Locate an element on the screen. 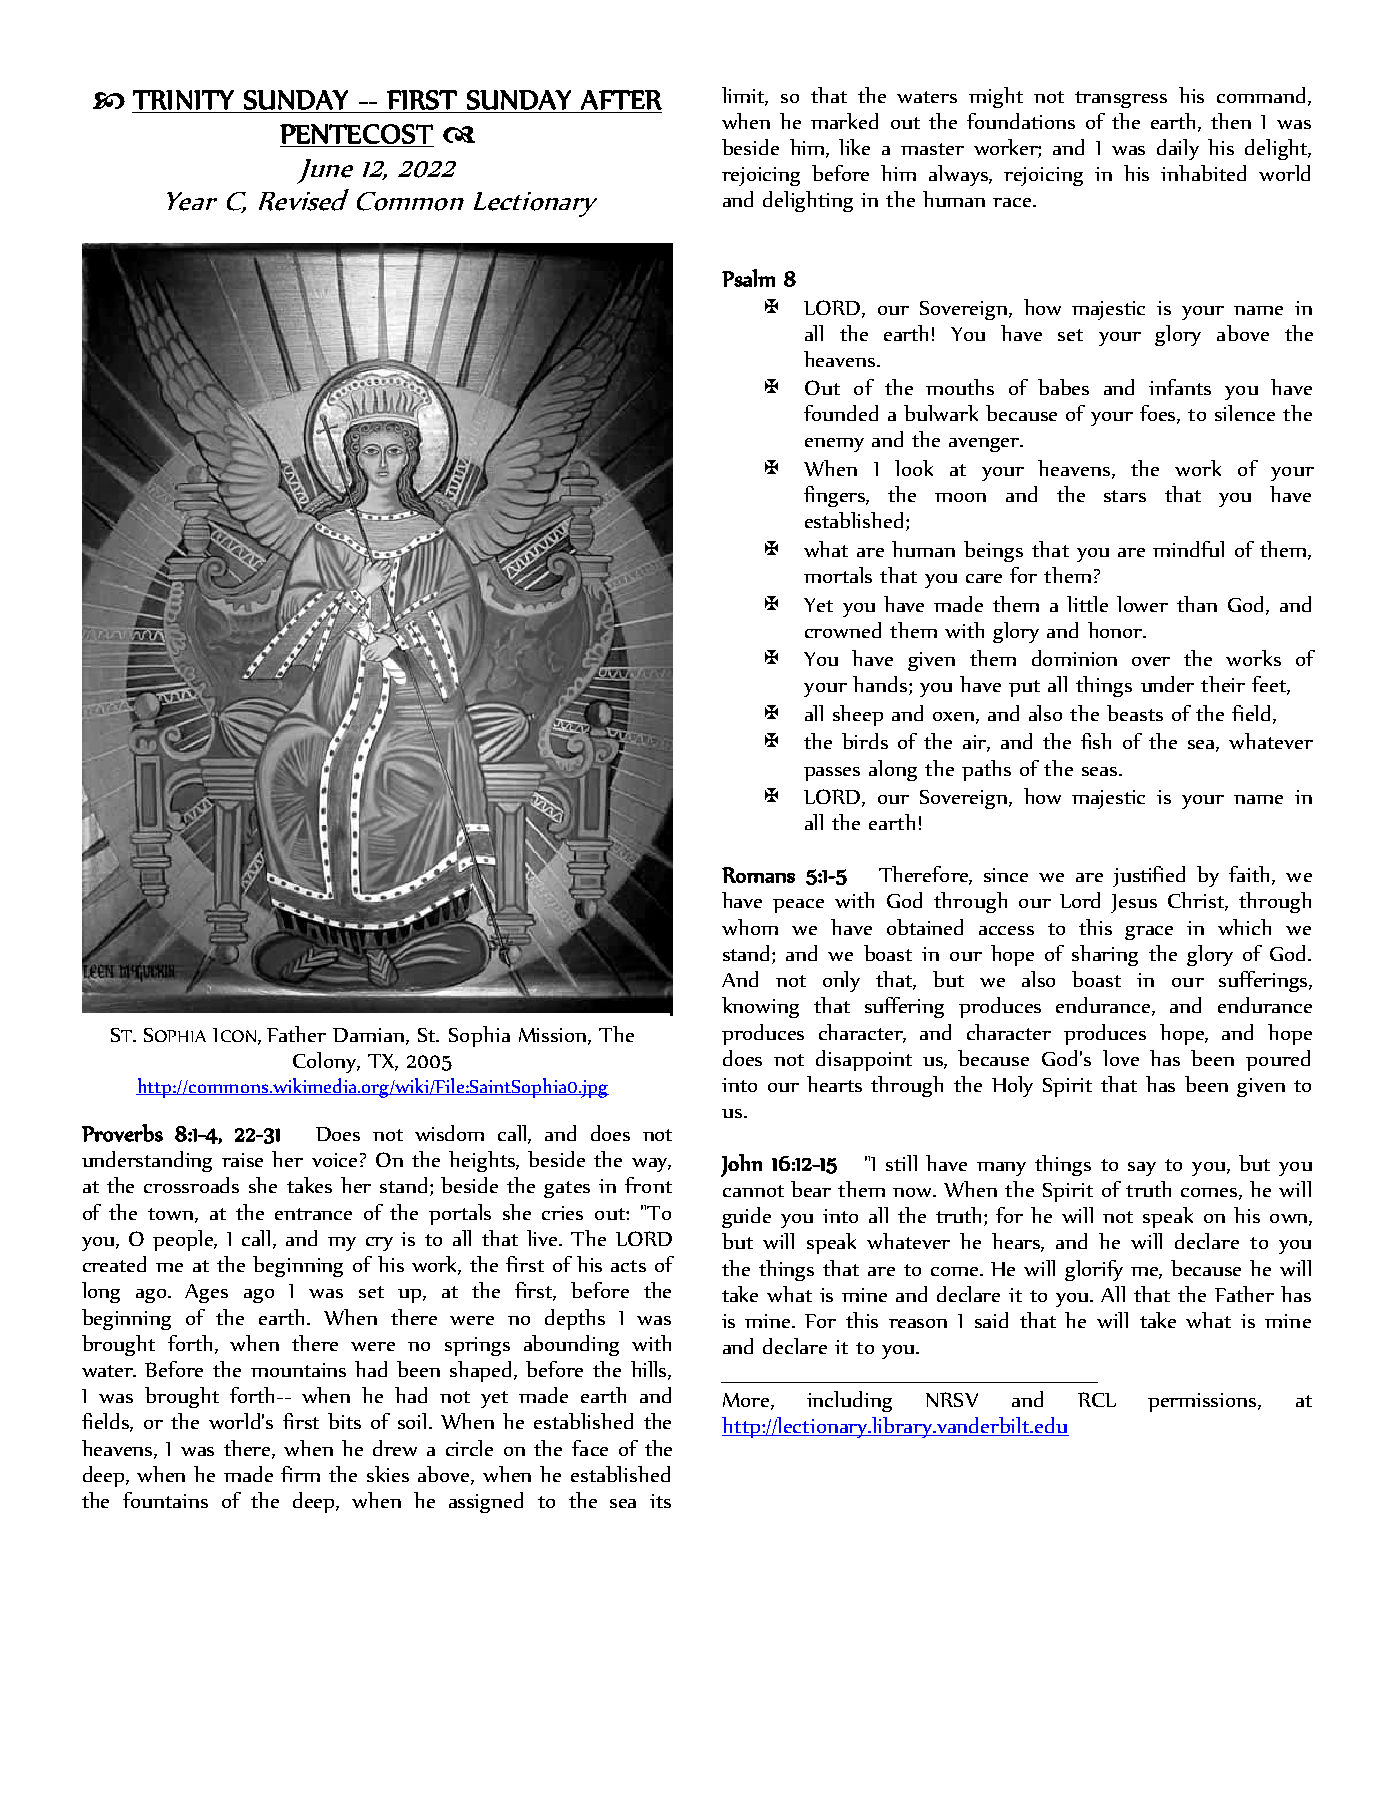  say is located at coordinates (1142, 1169).
